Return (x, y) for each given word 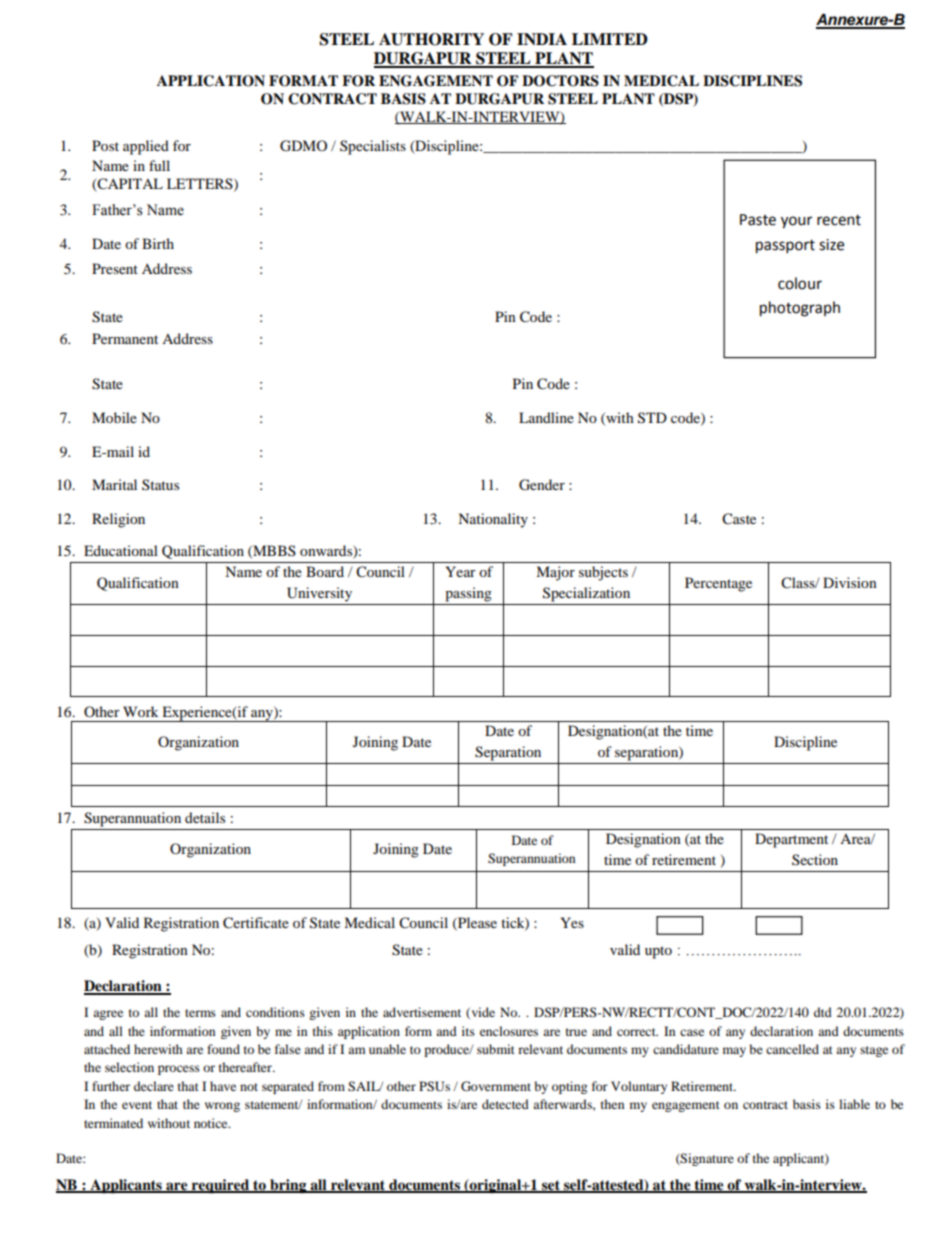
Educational (121, 550)
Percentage (718, 584)
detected (505, 1104)
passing (468, 594)
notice (212, 1123)
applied (146, 147)
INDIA (542, 39)
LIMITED (610, 39)
